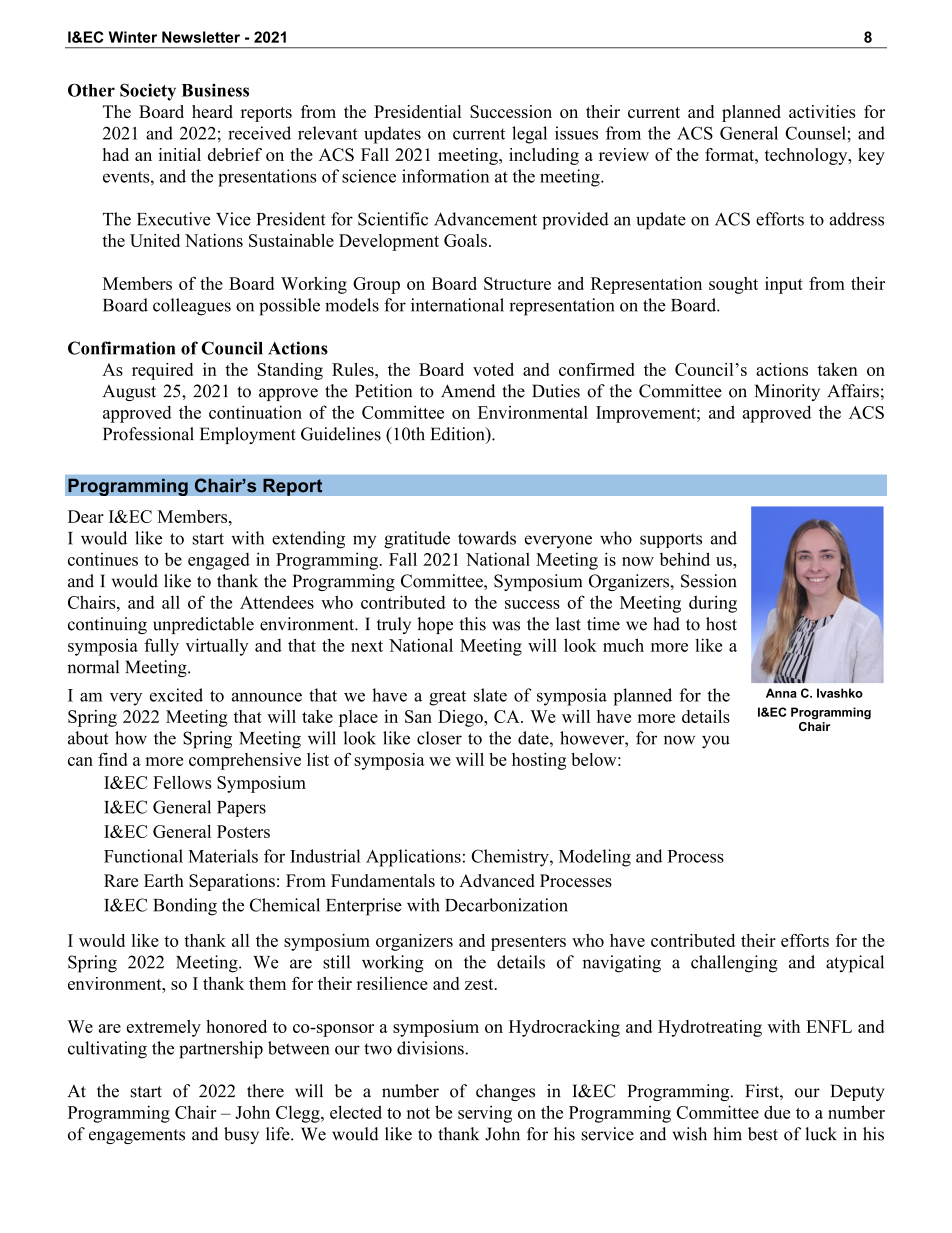 The height and width of the screenshot is (1233, 952). I want to click on Society, so click(148, 92).
